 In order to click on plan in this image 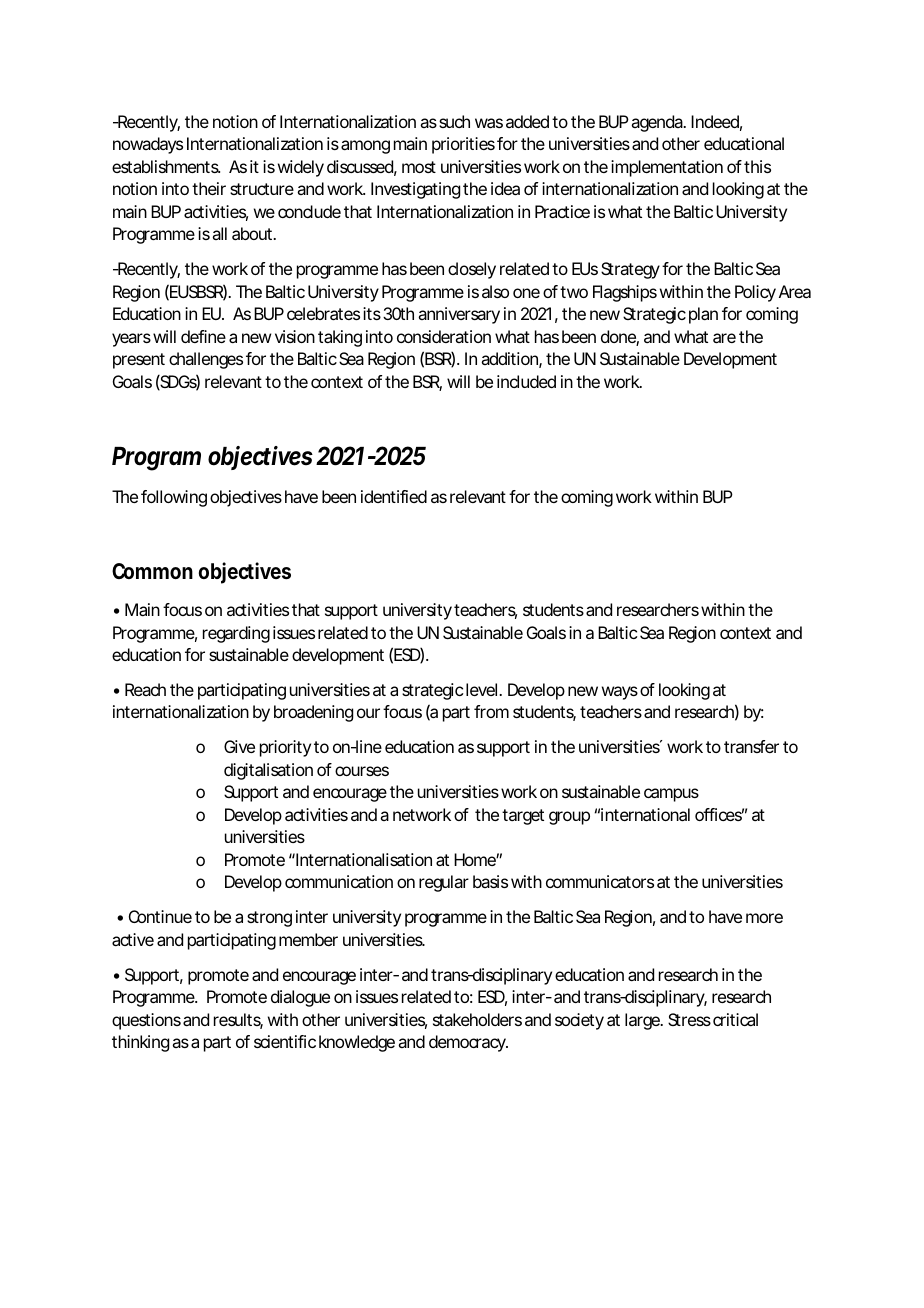, I will do `click(703, 315)`.
